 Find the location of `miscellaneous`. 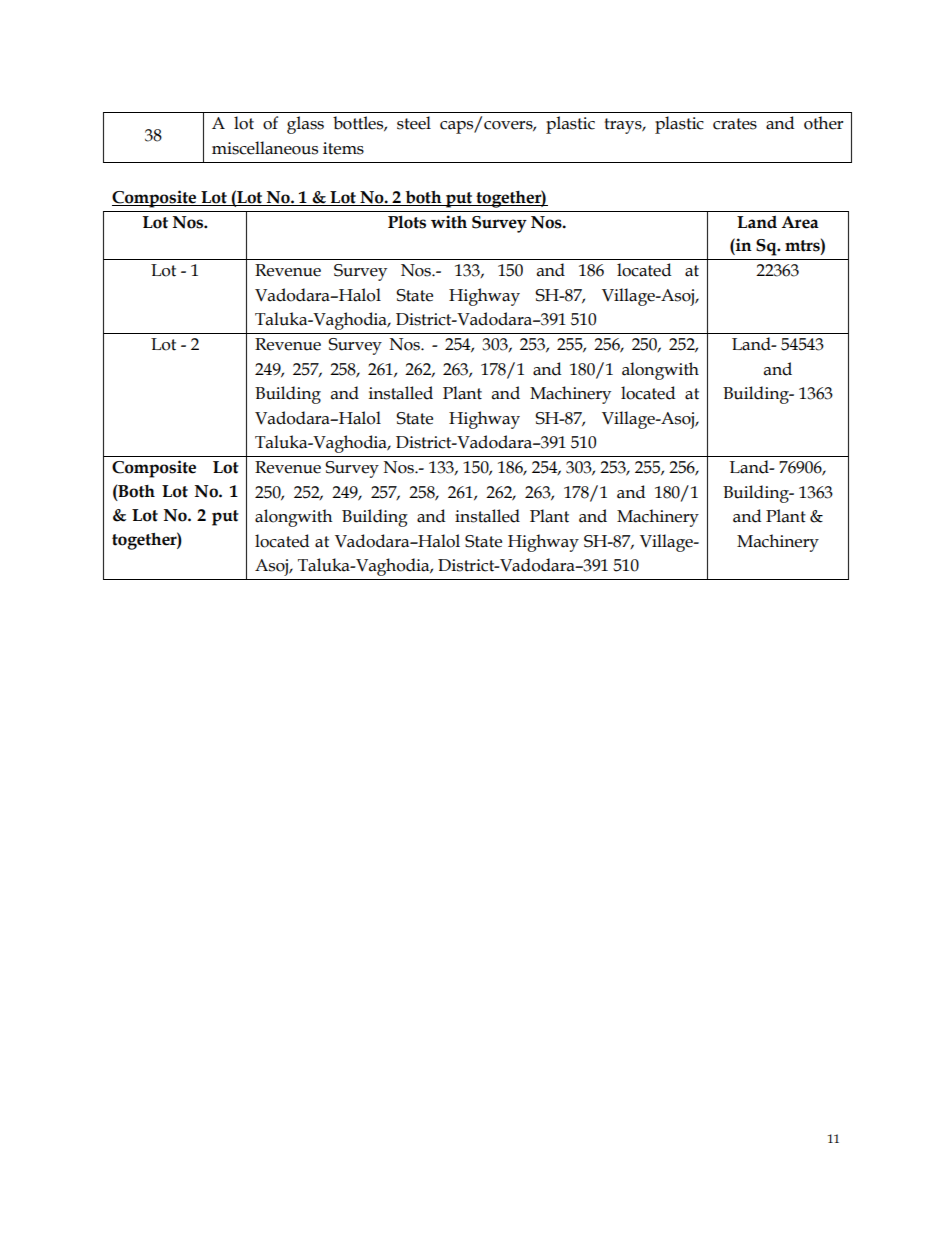

miscellaneous is located at coordinates (265, 148).
